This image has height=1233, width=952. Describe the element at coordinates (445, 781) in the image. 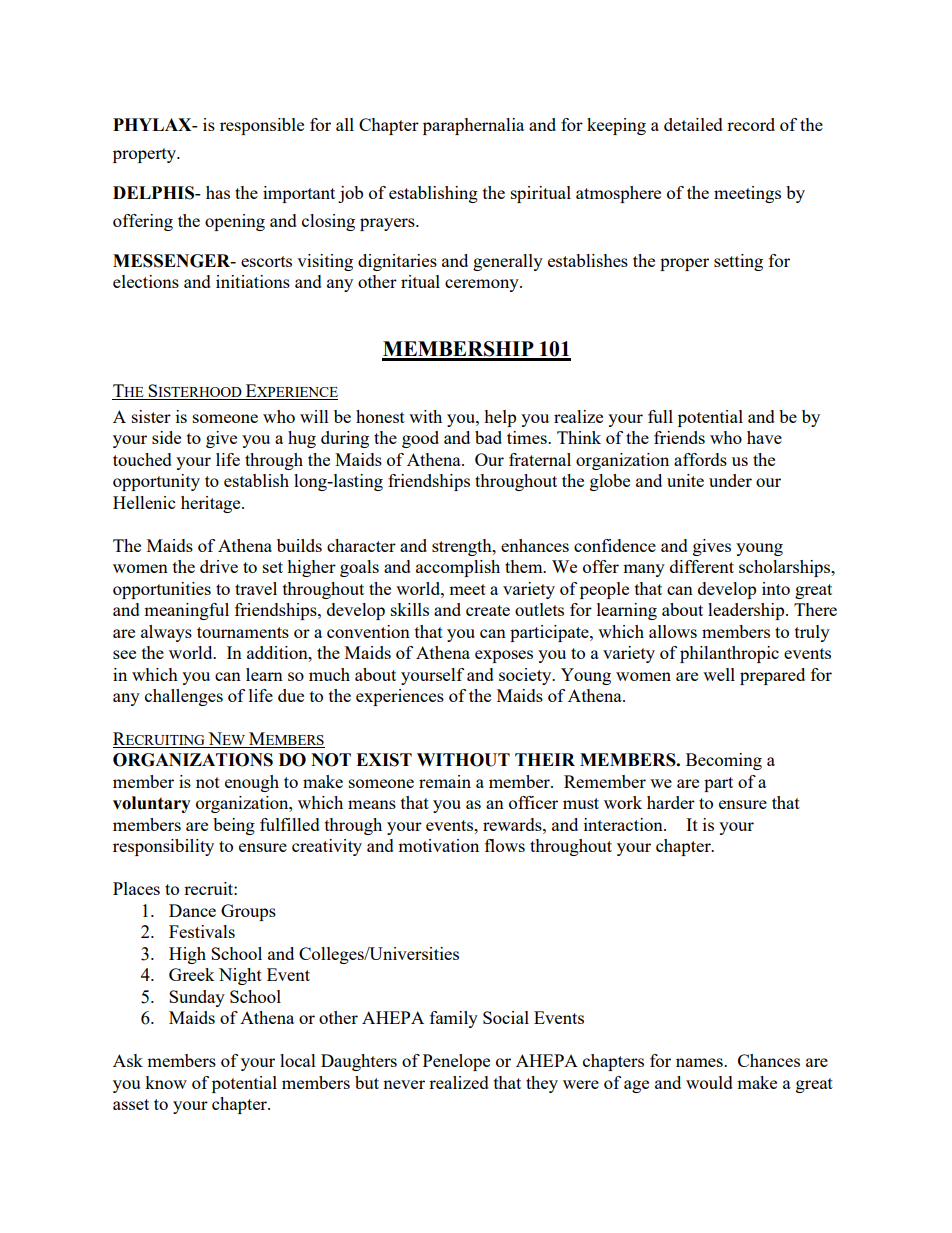

I see `remain` at that location.
